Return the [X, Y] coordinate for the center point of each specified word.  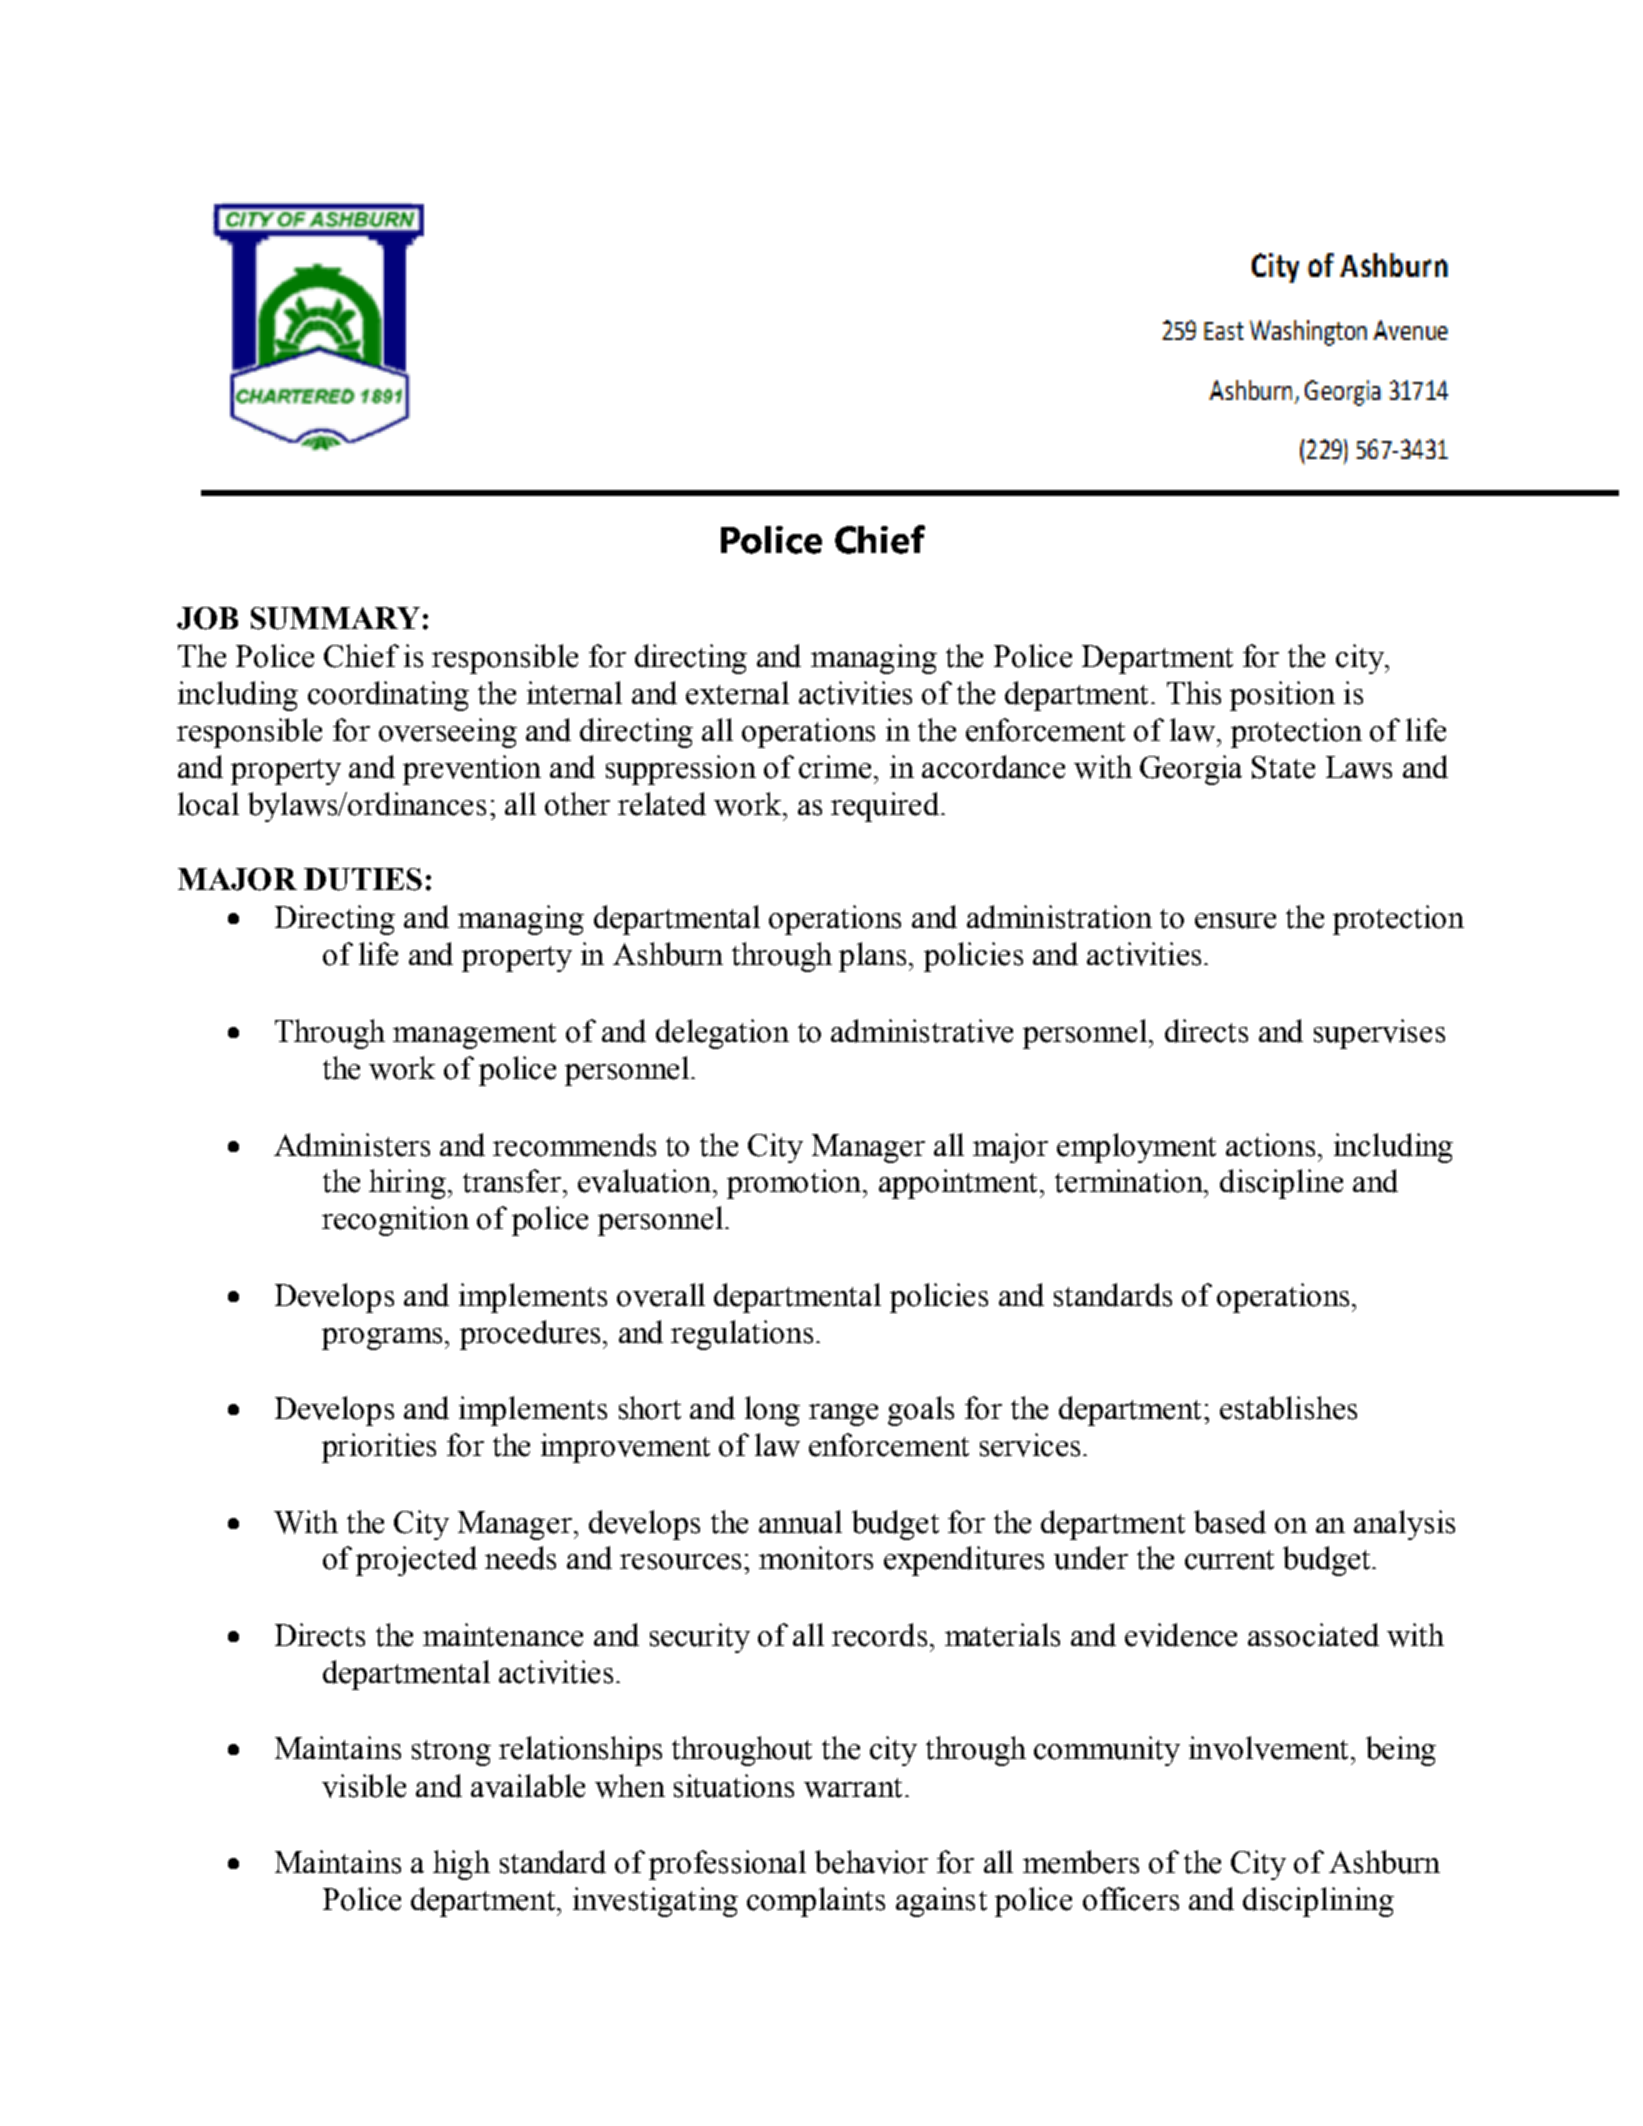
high [461, 1865]
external [737, 693]
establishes [1288, 1408]
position [1282, 696]
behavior [871, 1862]
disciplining [1318, 1902]
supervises [1379, 1034]
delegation [722, 1034]
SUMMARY [335, 618]
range [843, 1415]
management [474, 1036]
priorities [379, 1448]
